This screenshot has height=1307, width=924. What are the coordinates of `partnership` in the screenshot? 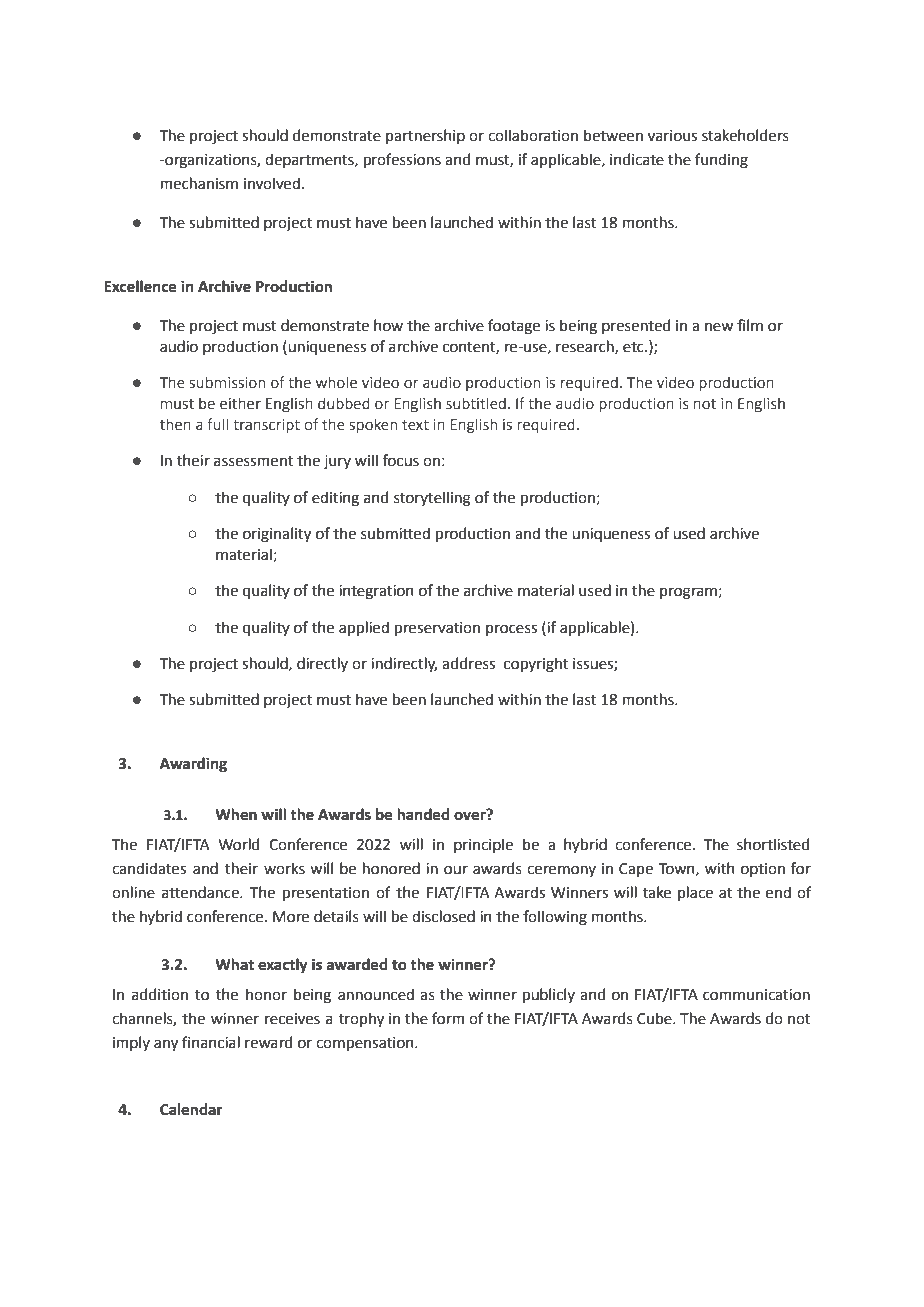 It's located at (425, 136).
